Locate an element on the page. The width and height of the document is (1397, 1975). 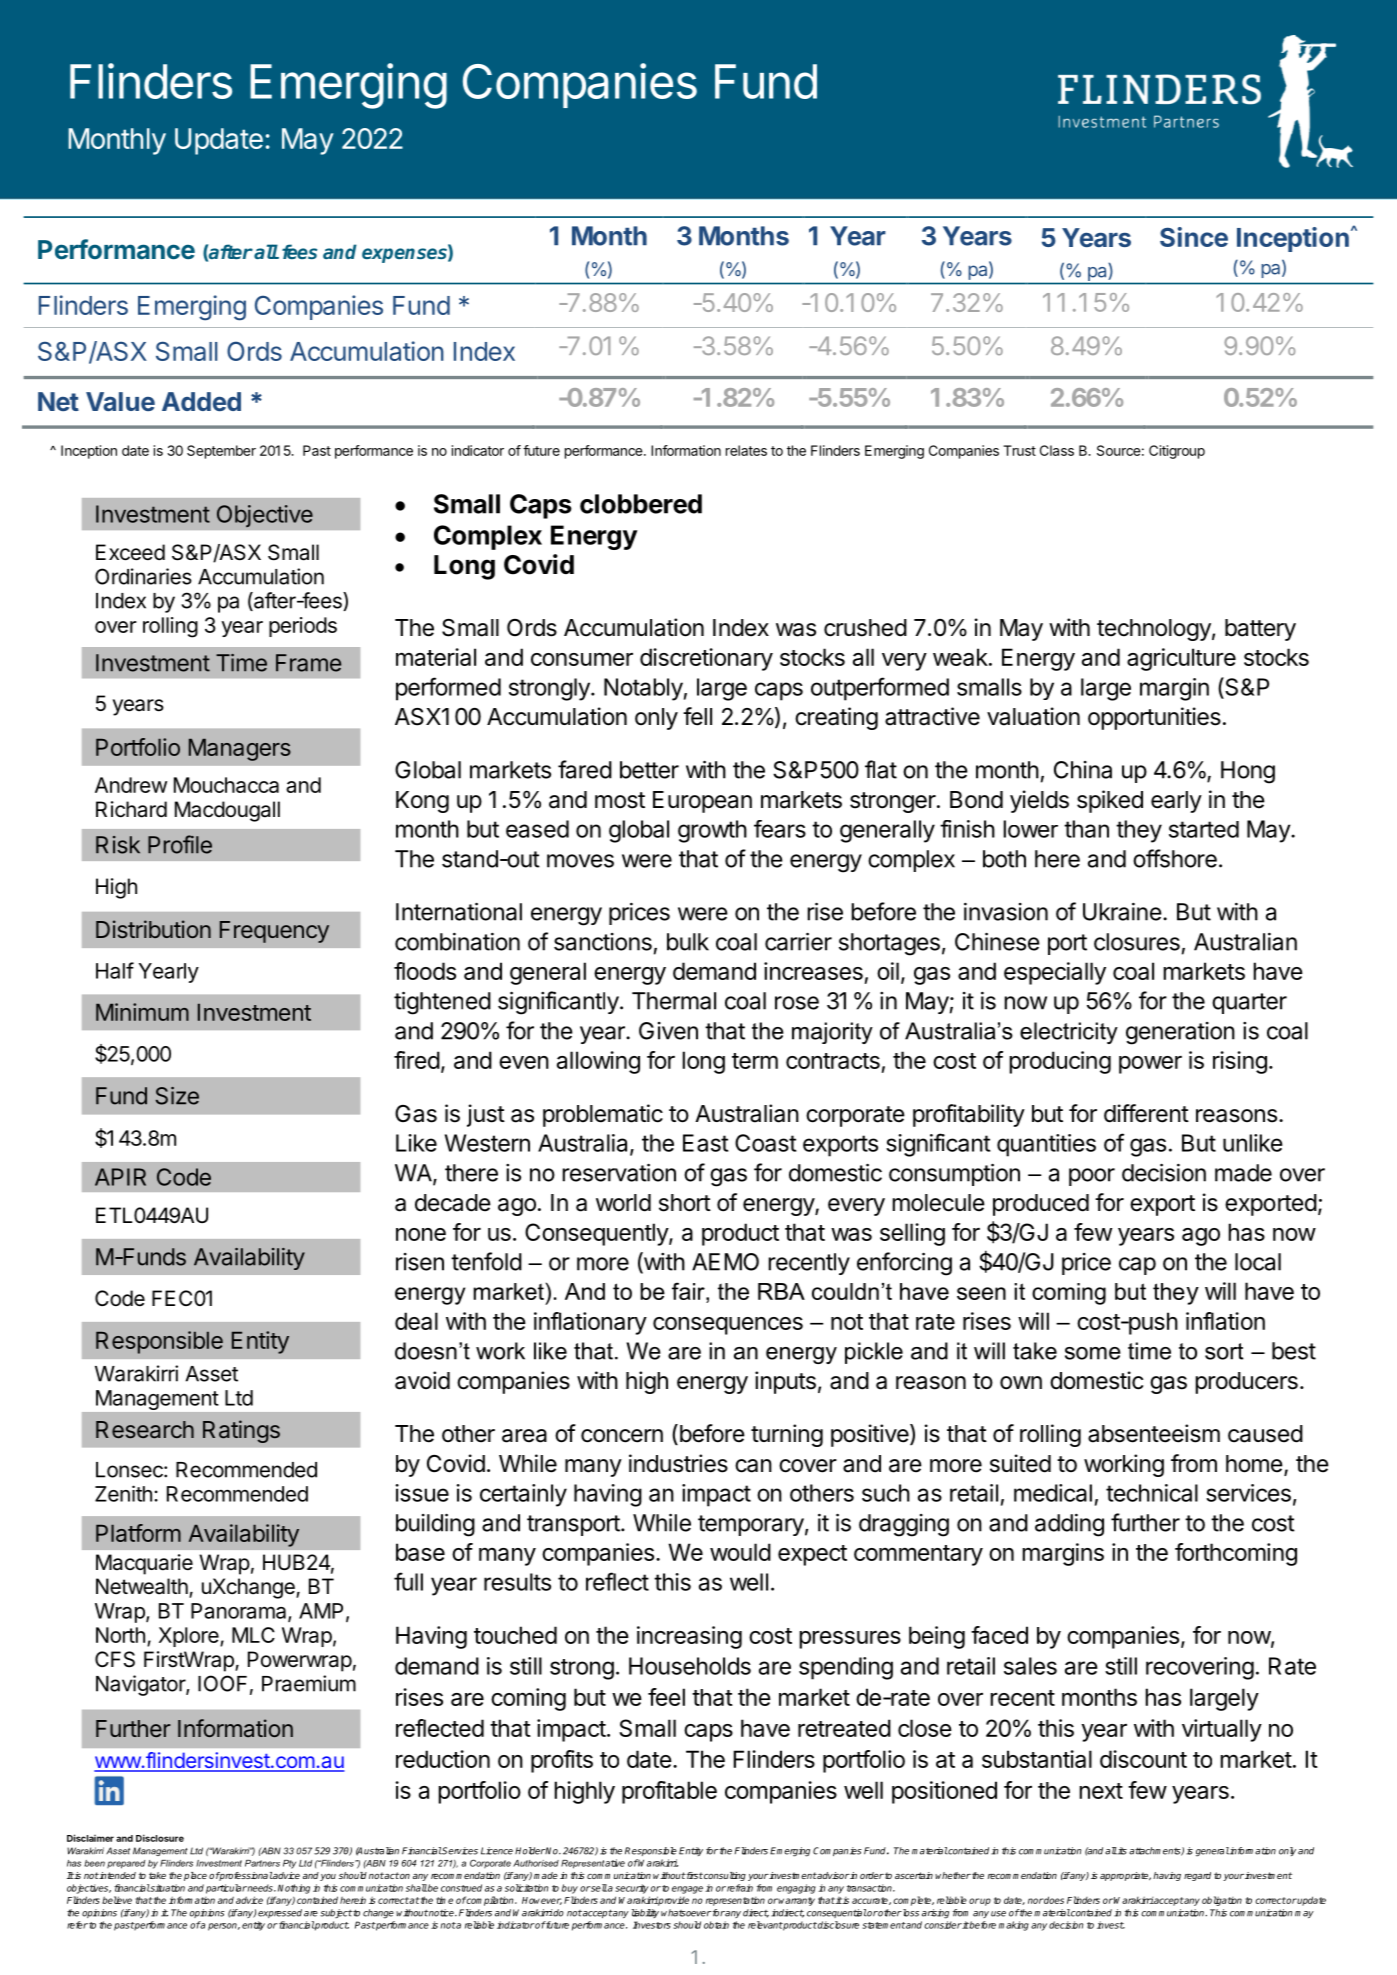
Since is located at coordinates (1194, 237).
